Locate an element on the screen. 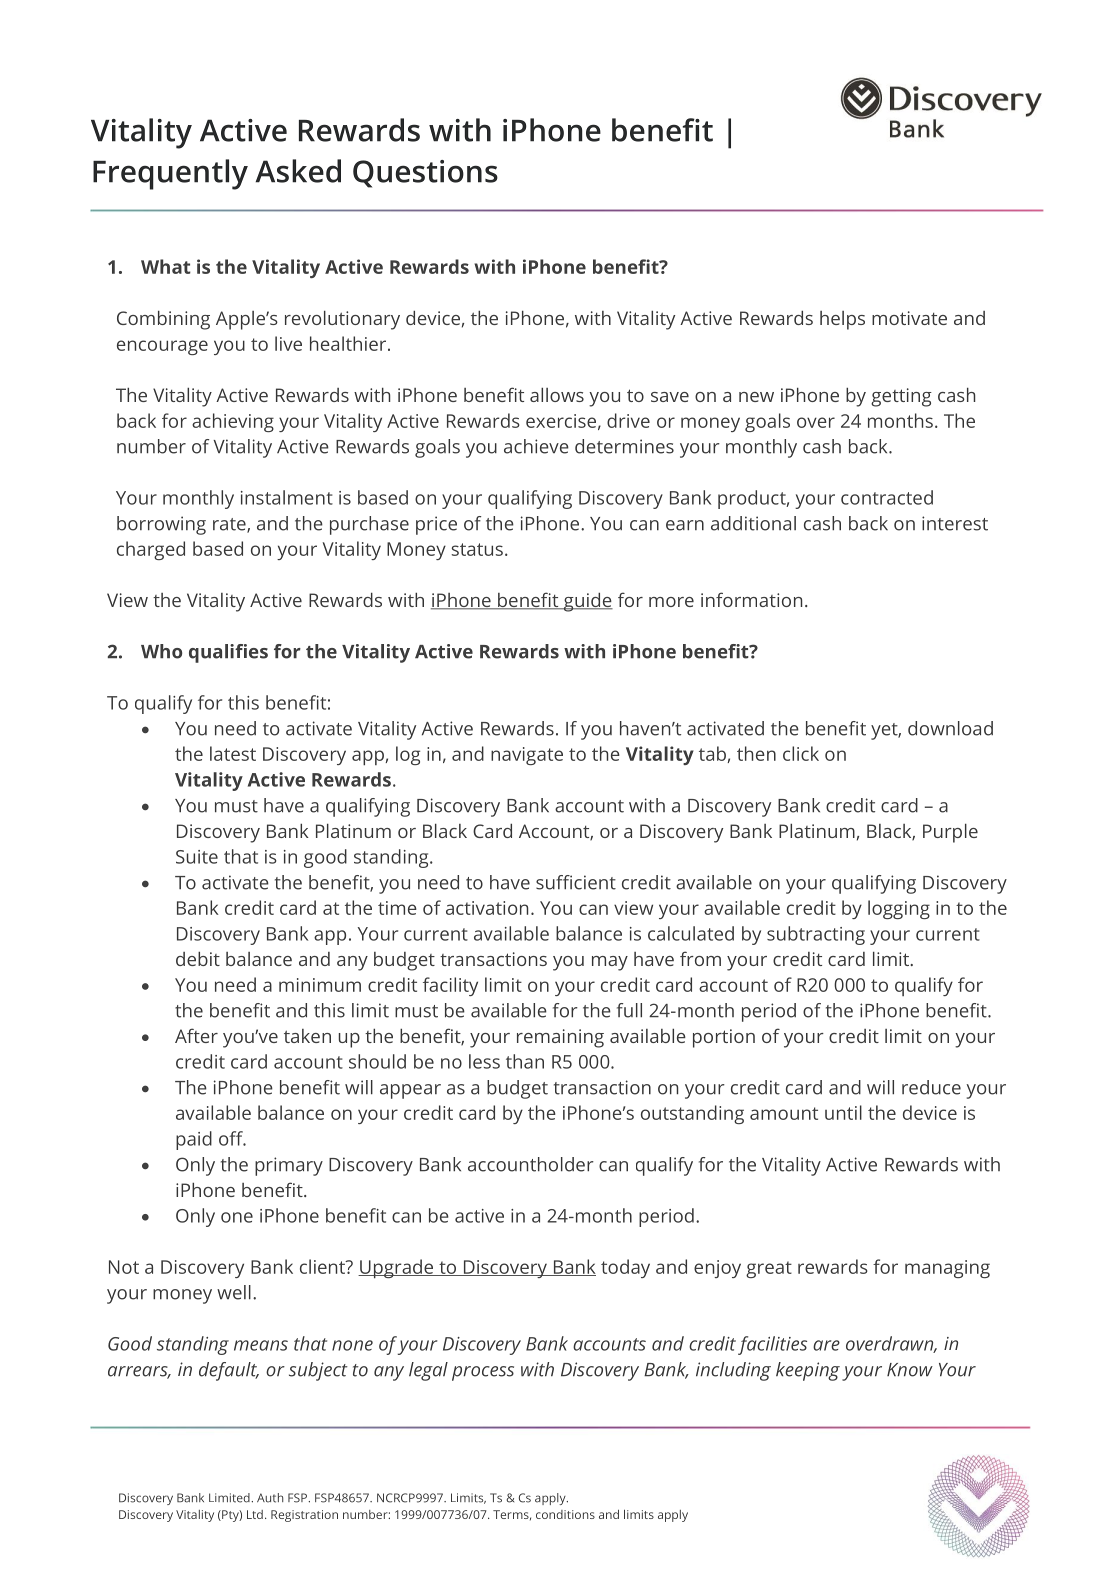  helps is located at coordinates (842, 320).
